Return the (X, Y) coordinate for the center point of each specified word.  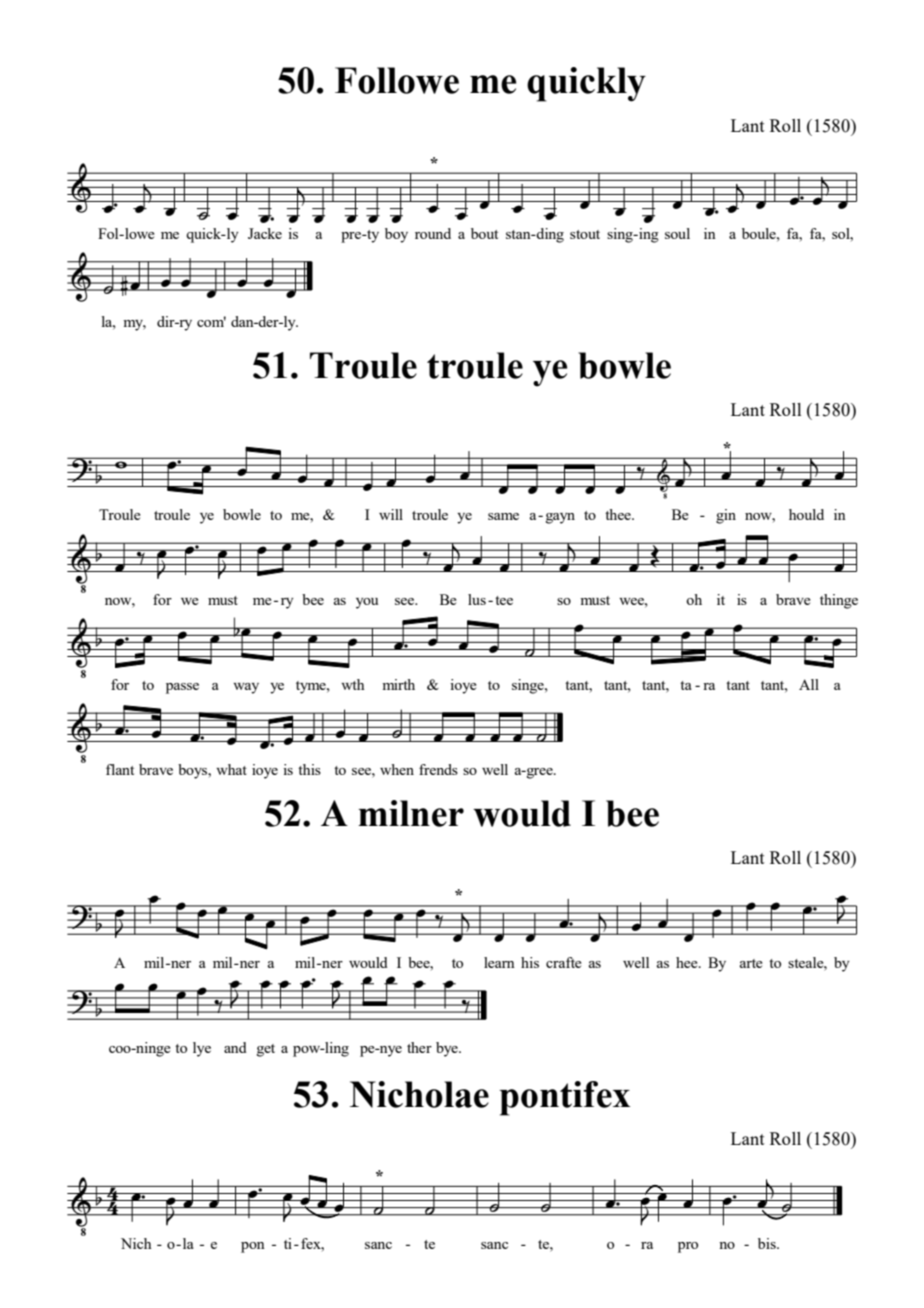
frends (438, 769)
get (266, 1050)
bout (484, 233)
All (809, 684)
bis (768, 1243)
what (231, 769)
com (211, 322)
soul (677, 233)
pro (688, 1247)
